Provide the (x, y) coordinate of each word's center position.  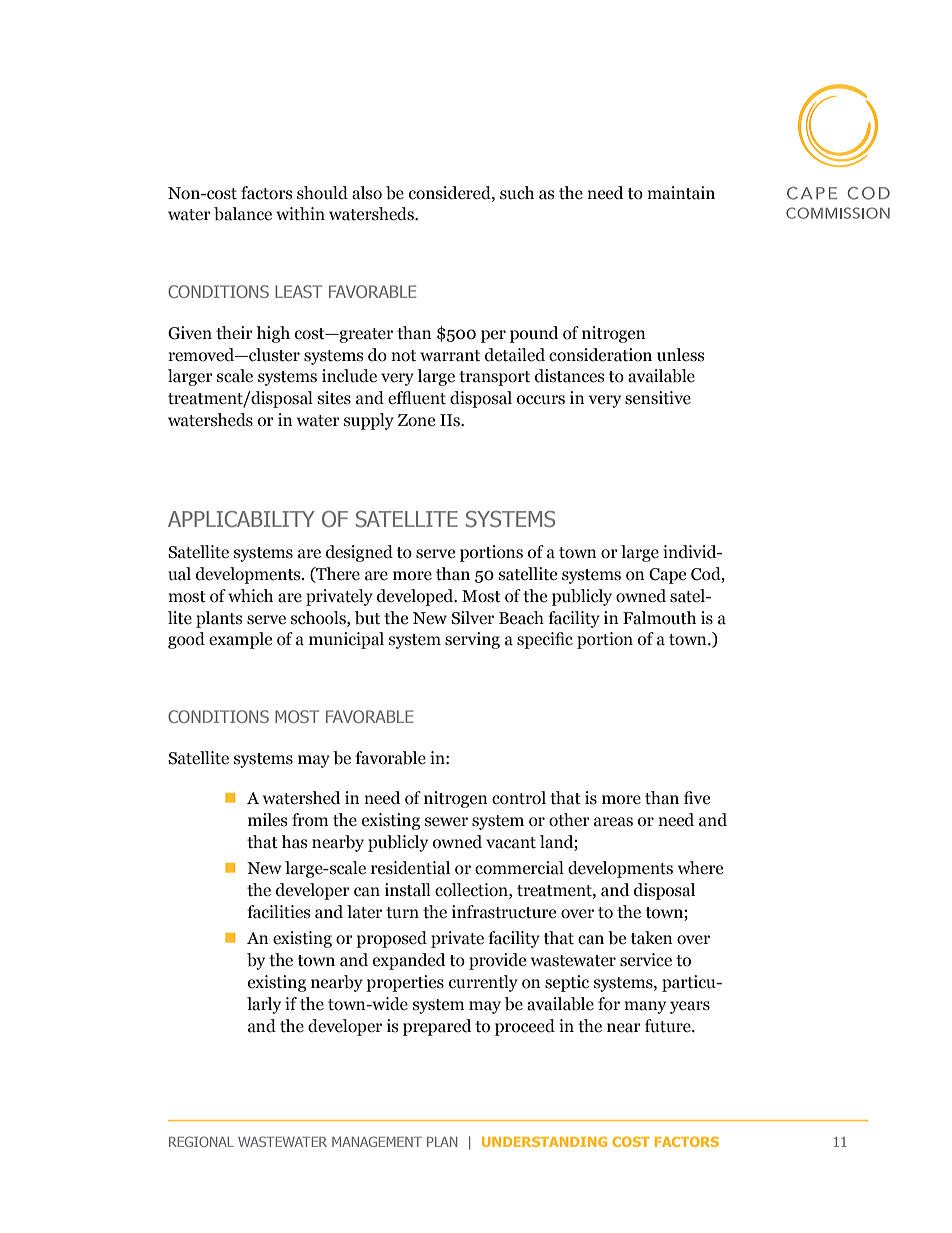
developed (416, 597)
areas (613, 822)
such (517, 193)
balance (243, 214)
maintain (681, 193)
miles (267, 820)
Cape (667, 576)
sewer (446, 822)
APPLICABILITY (241, 519)
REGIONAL (201, 1141)
